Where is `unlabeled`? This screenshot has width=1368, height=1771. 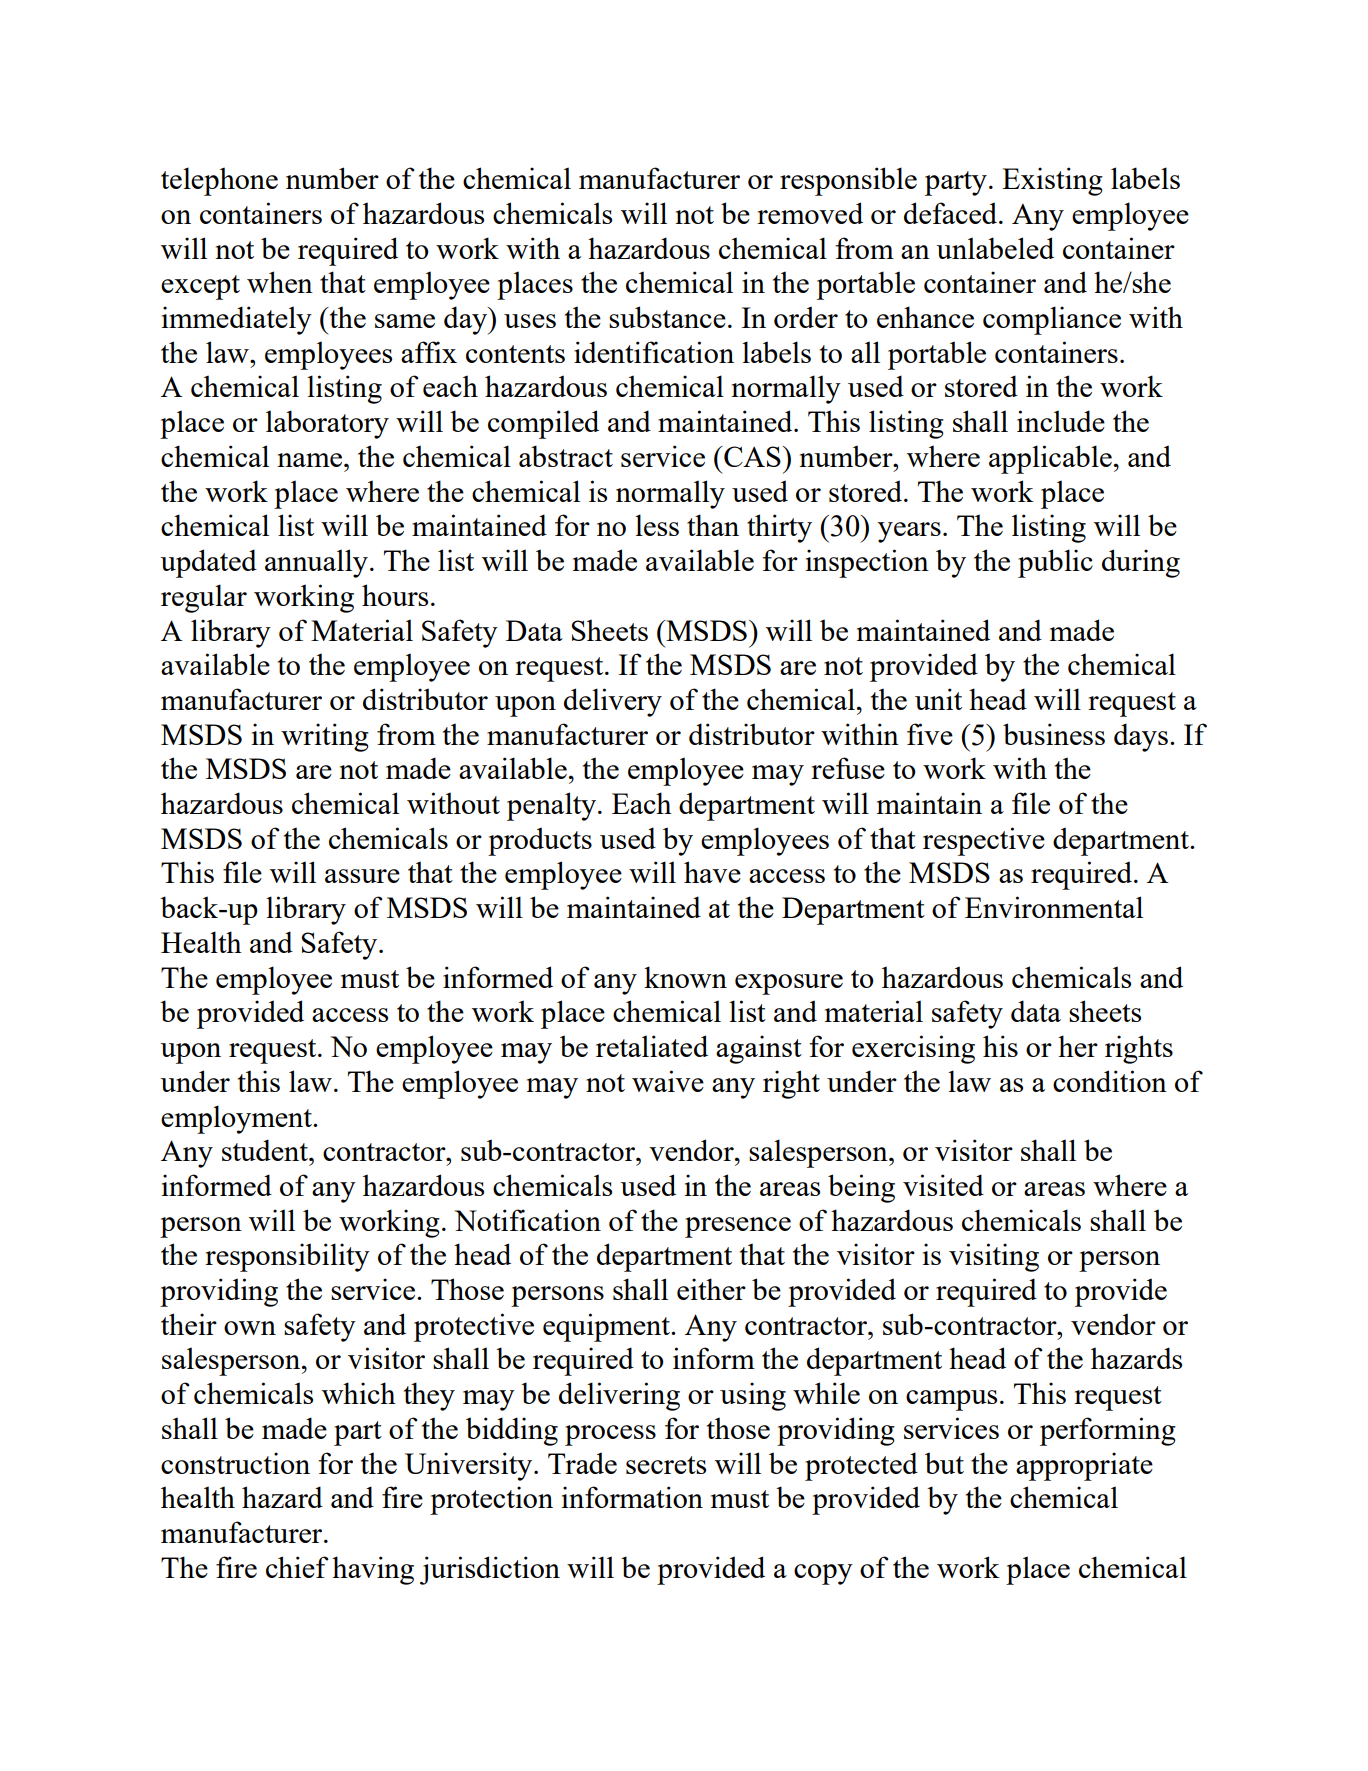
unlabeled is located at coordinates (995, 248).
